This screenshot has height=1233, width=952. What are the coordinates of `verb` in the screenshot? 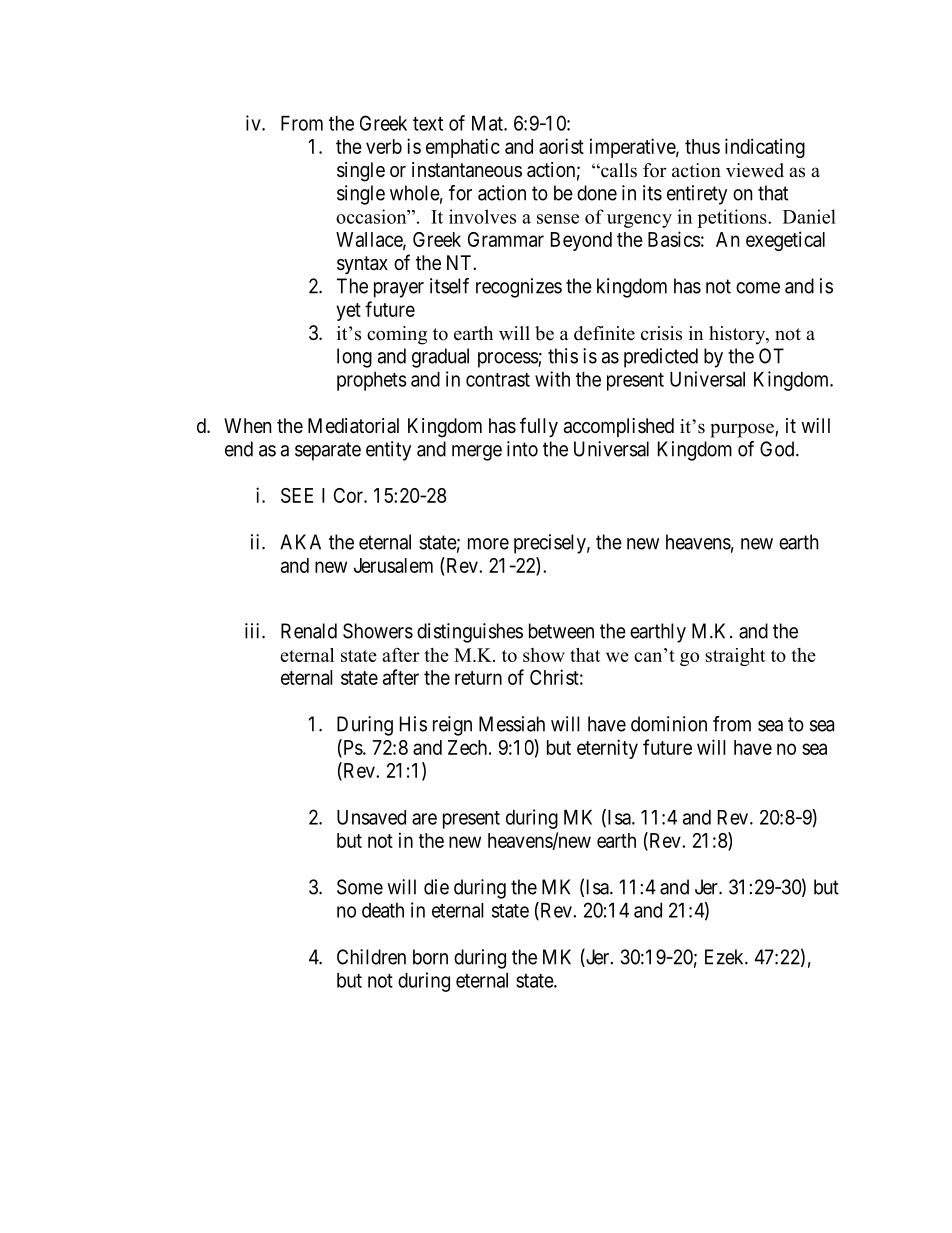 It's located at (384, 146).
